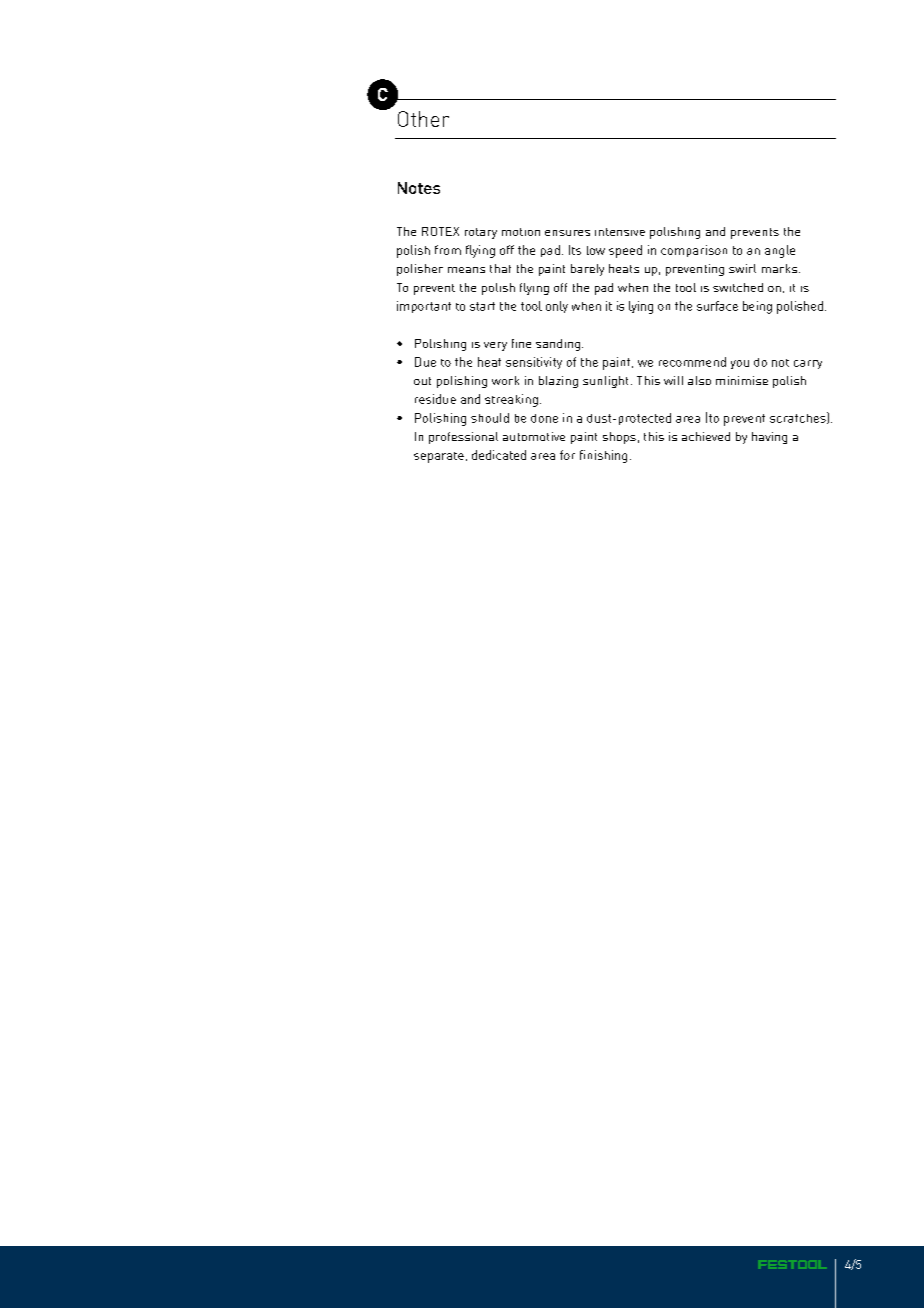 The image size is (924, 1308). What do you see at coordinates (481, 233) in the screenshot?
I see `rotary` at bounding box center [481, 233].
